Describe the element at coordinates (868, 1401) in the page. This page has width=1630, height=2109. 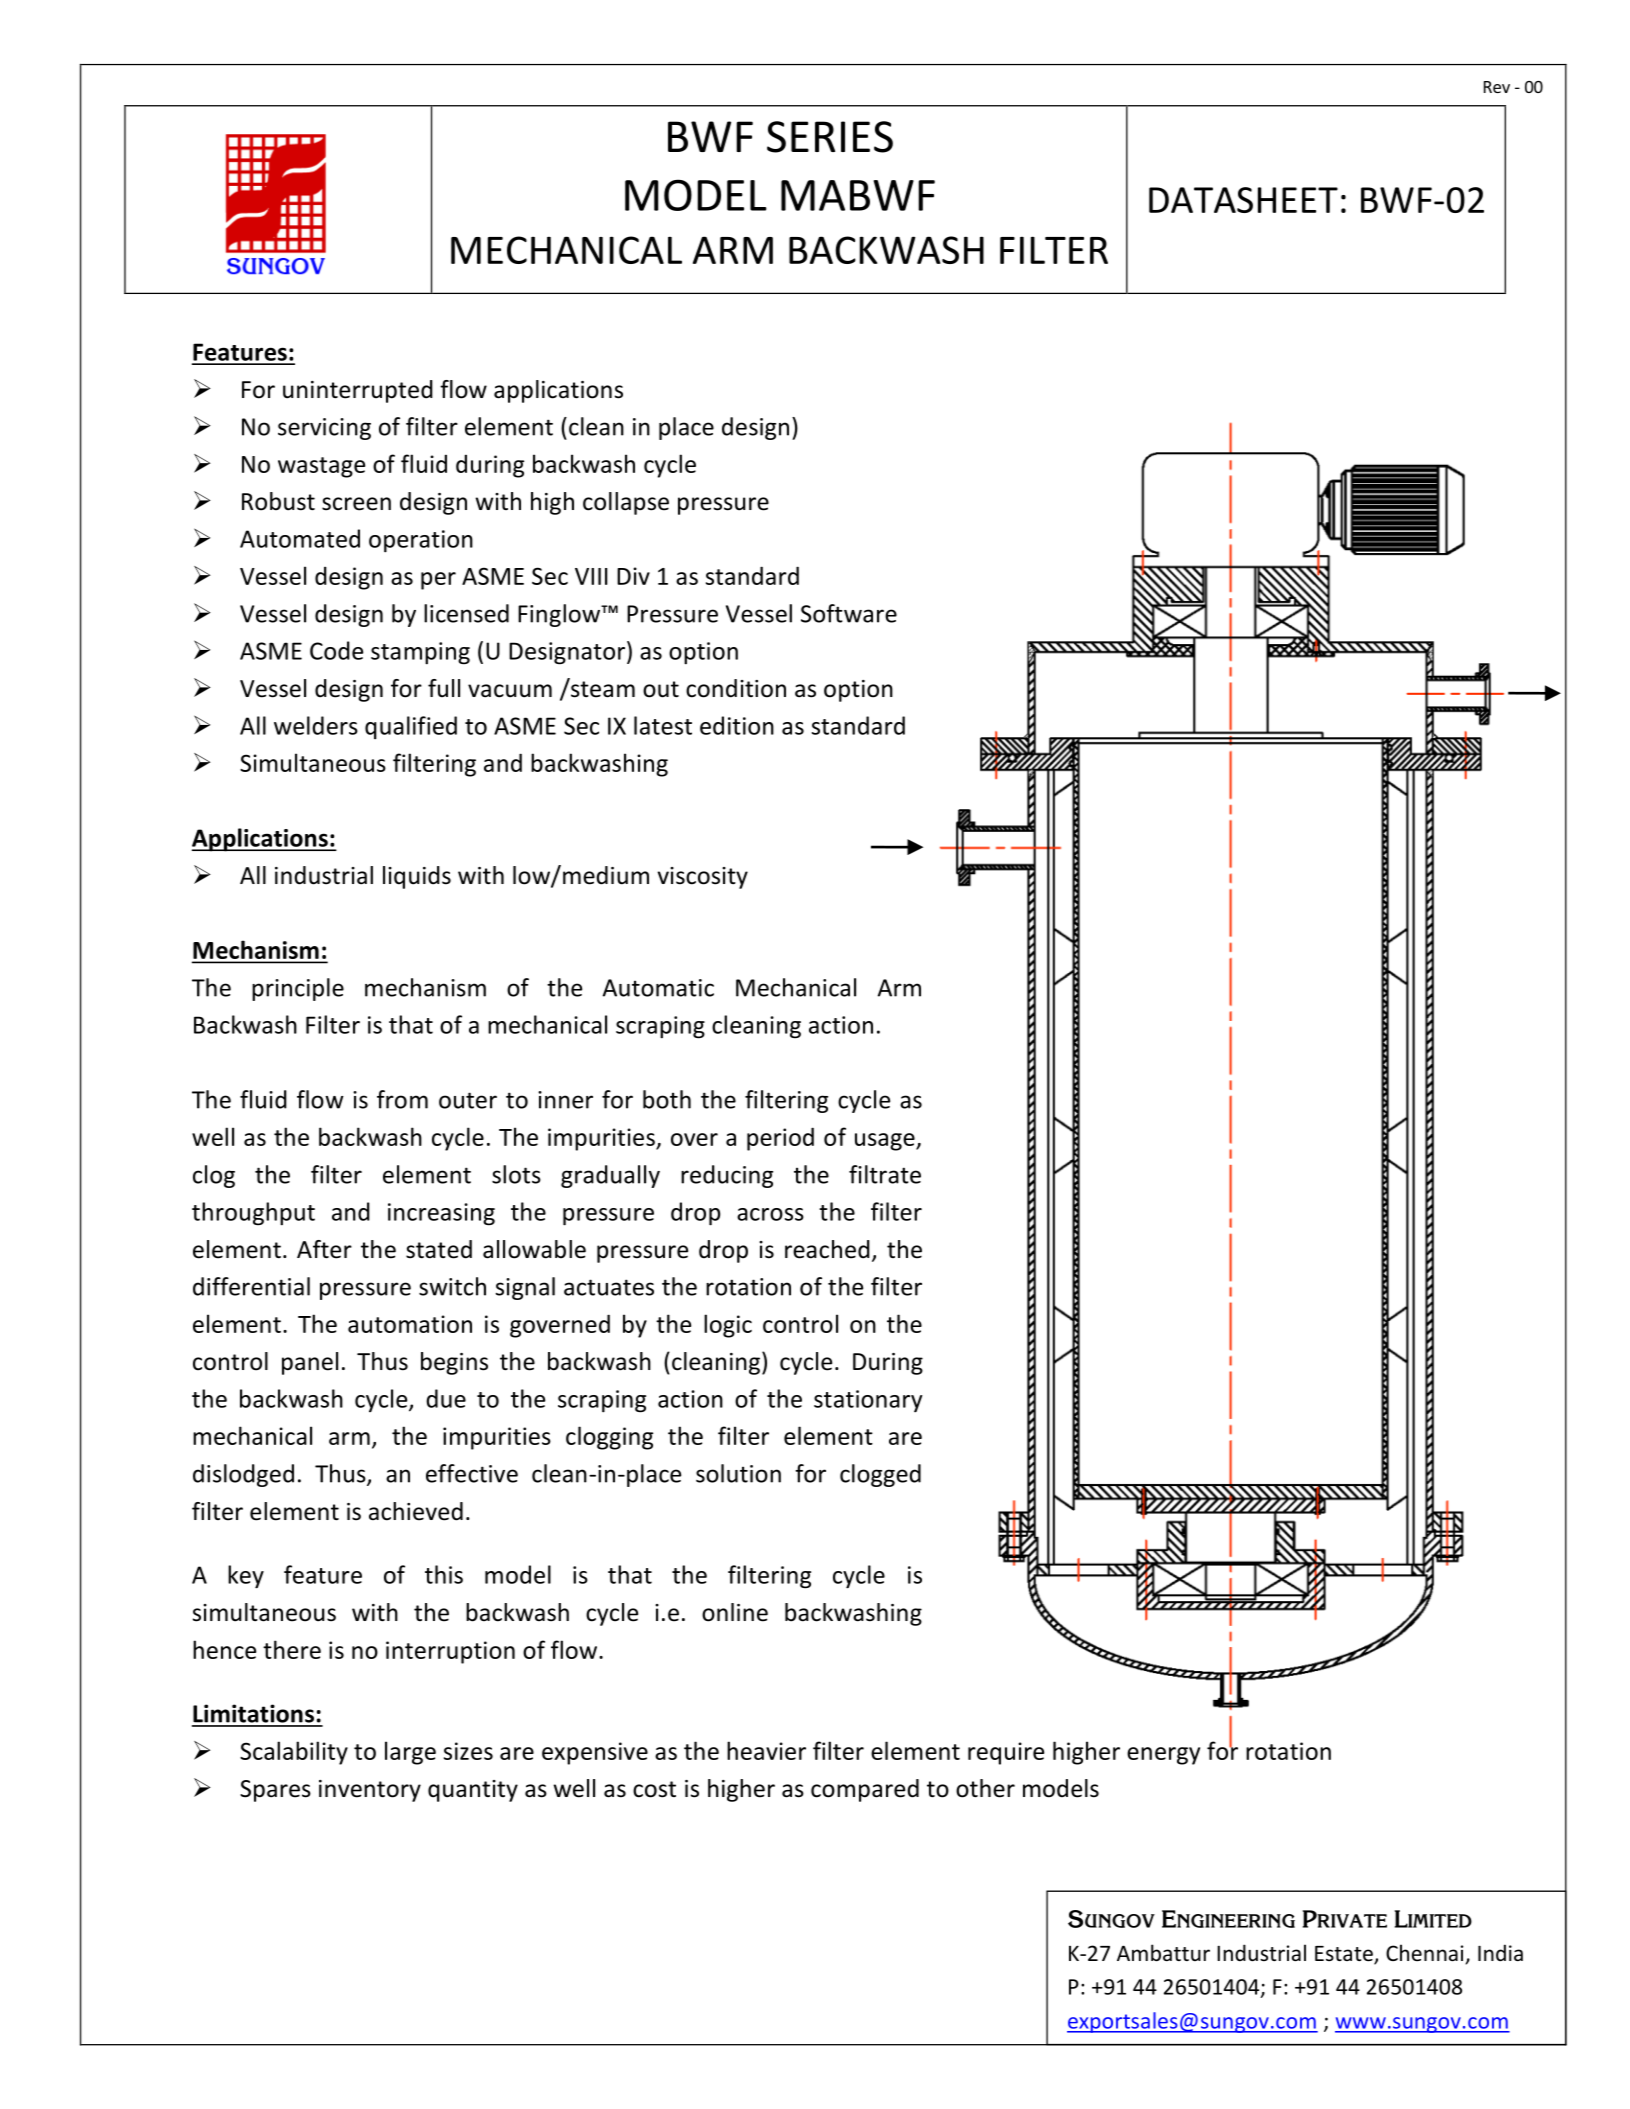
I see `stationary` at that location.
